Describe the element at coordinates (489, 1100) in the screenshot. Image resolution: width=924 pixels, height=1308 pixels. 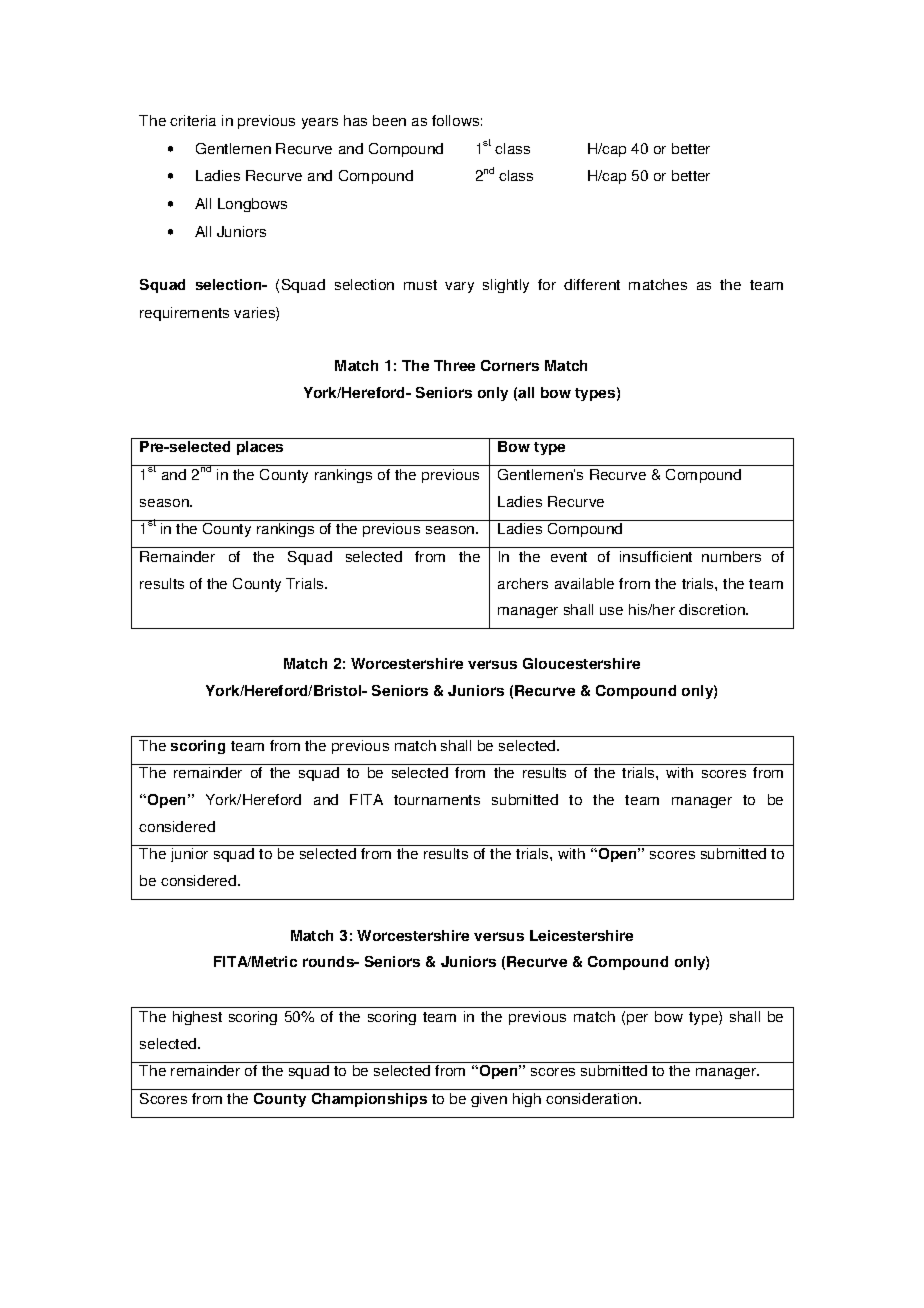
I see `given` at that location.
